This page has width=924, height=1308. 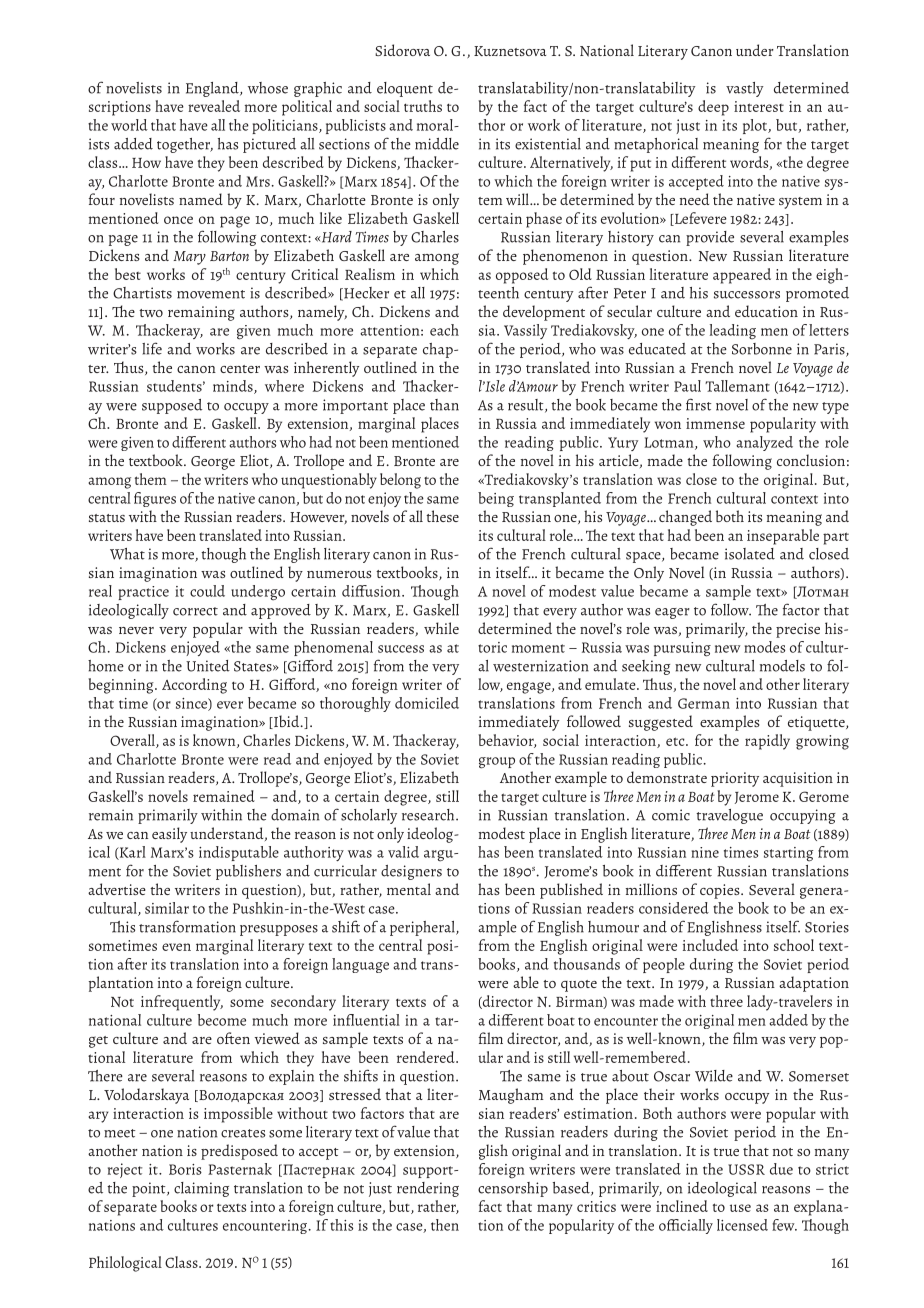 I want to click on models, so click(x=782, y=666).
